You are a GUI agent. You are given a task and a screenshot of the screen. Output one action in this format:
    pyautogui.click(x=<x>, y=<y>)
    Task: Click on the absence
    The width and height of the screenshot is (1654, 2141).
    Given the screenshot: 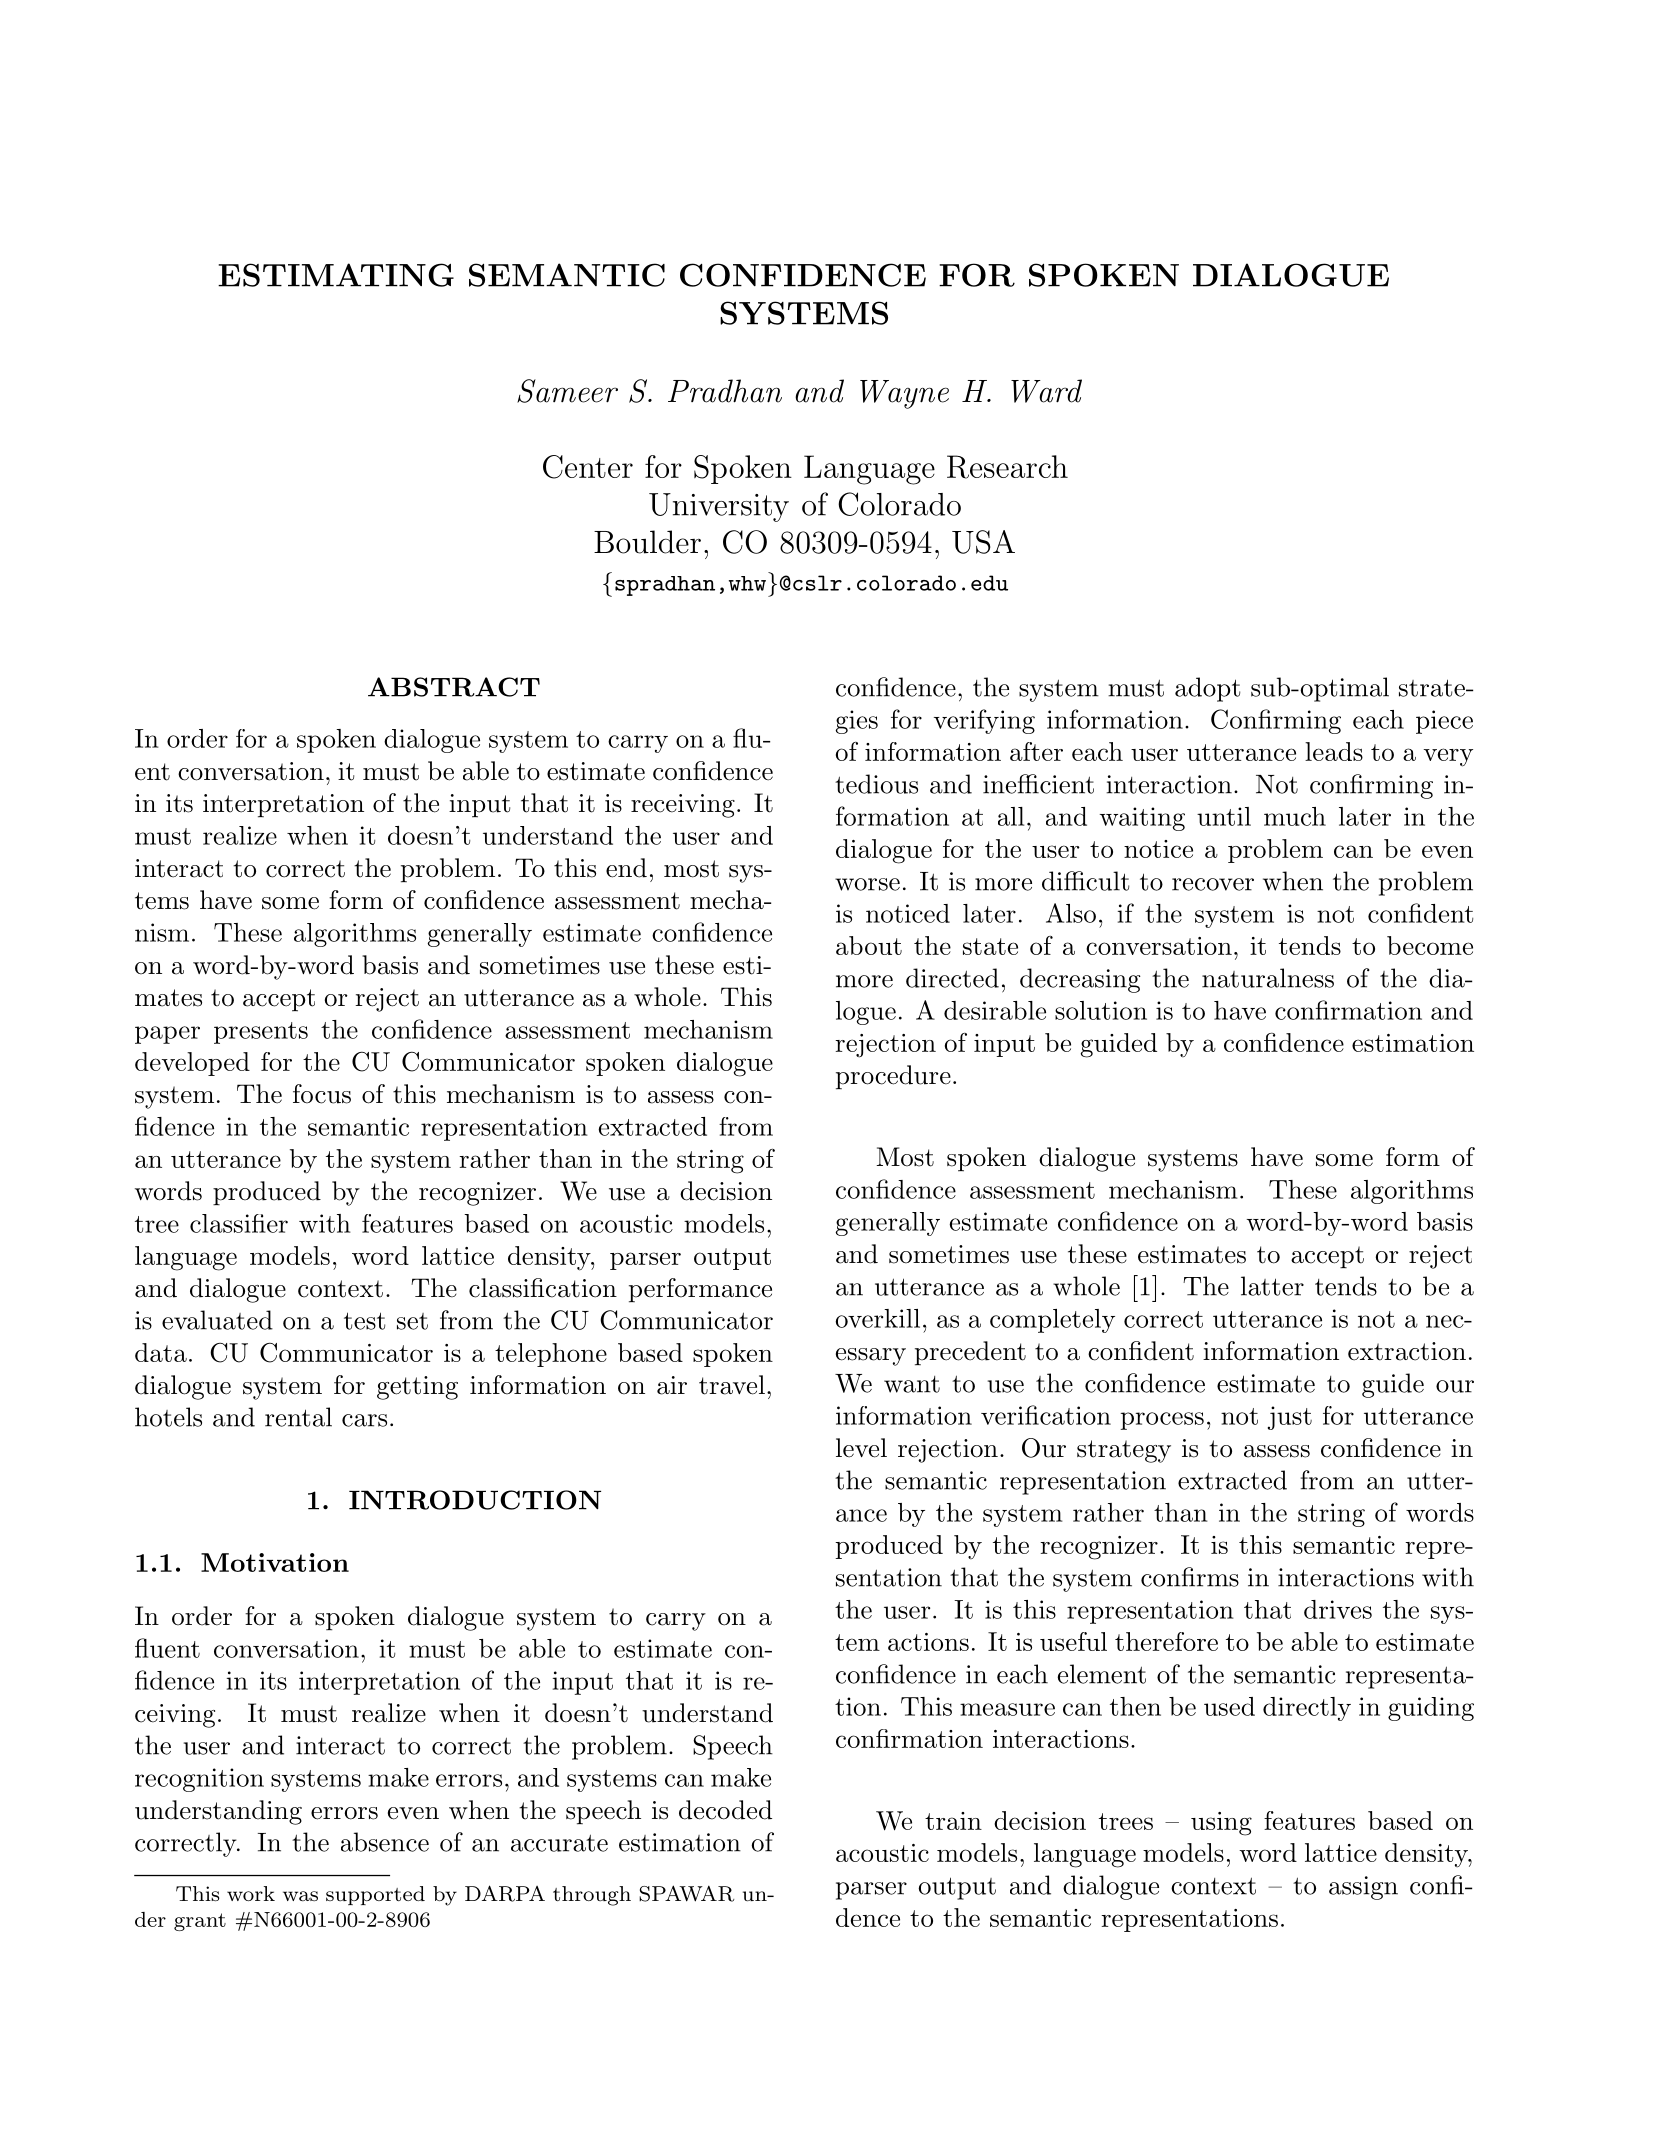 What is the action you would take?
    pyautogui.click(x=385, y=1842)
